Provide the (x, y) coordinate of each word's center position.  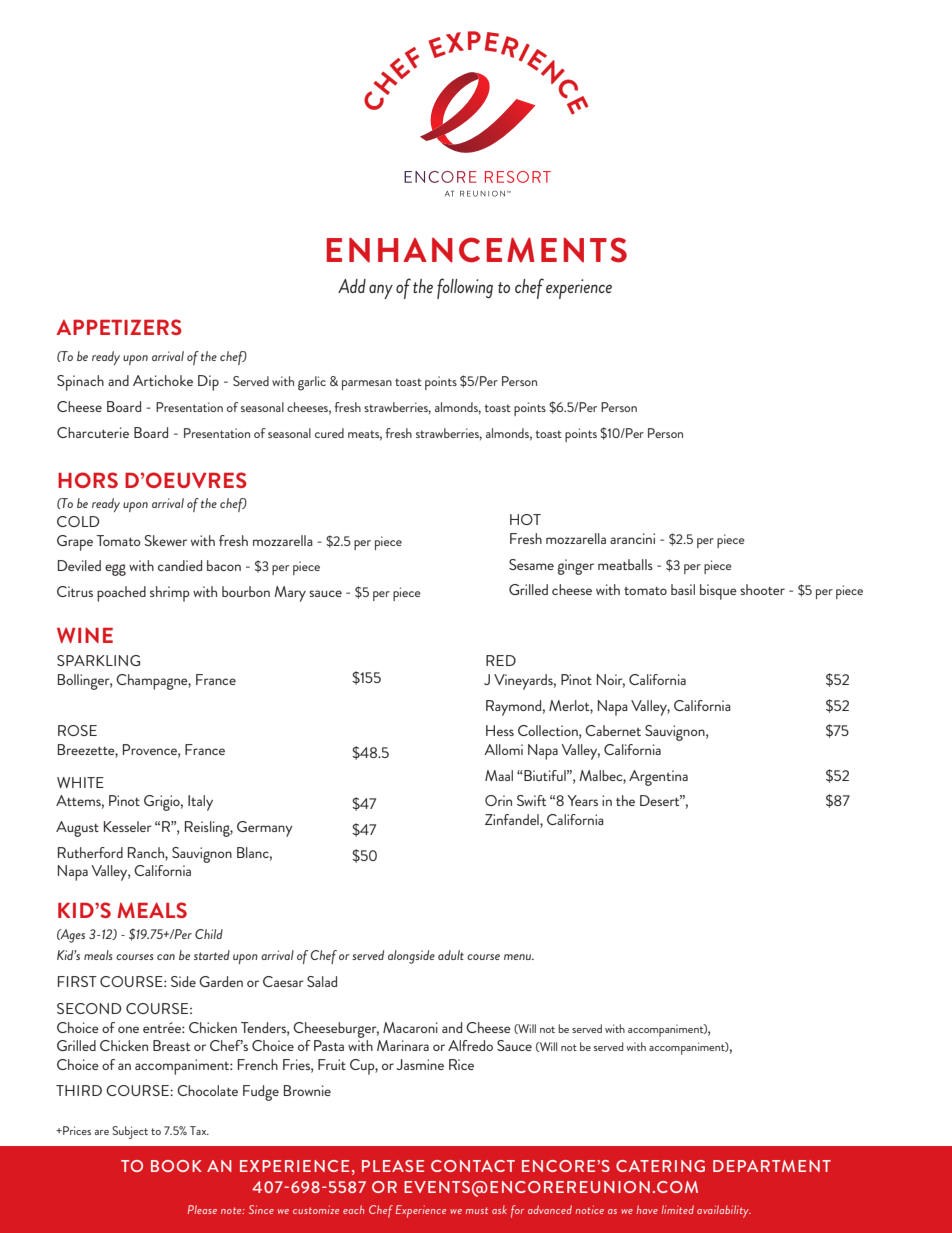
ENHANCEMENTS (476, 250)
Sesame (531, 564)
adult (451, 955)
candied (180, 565)
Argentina (658, 778)
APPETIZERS (119, 327)
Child (209, 934)
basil (683, 589)
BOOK (176, 1166)
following (465, 288)
